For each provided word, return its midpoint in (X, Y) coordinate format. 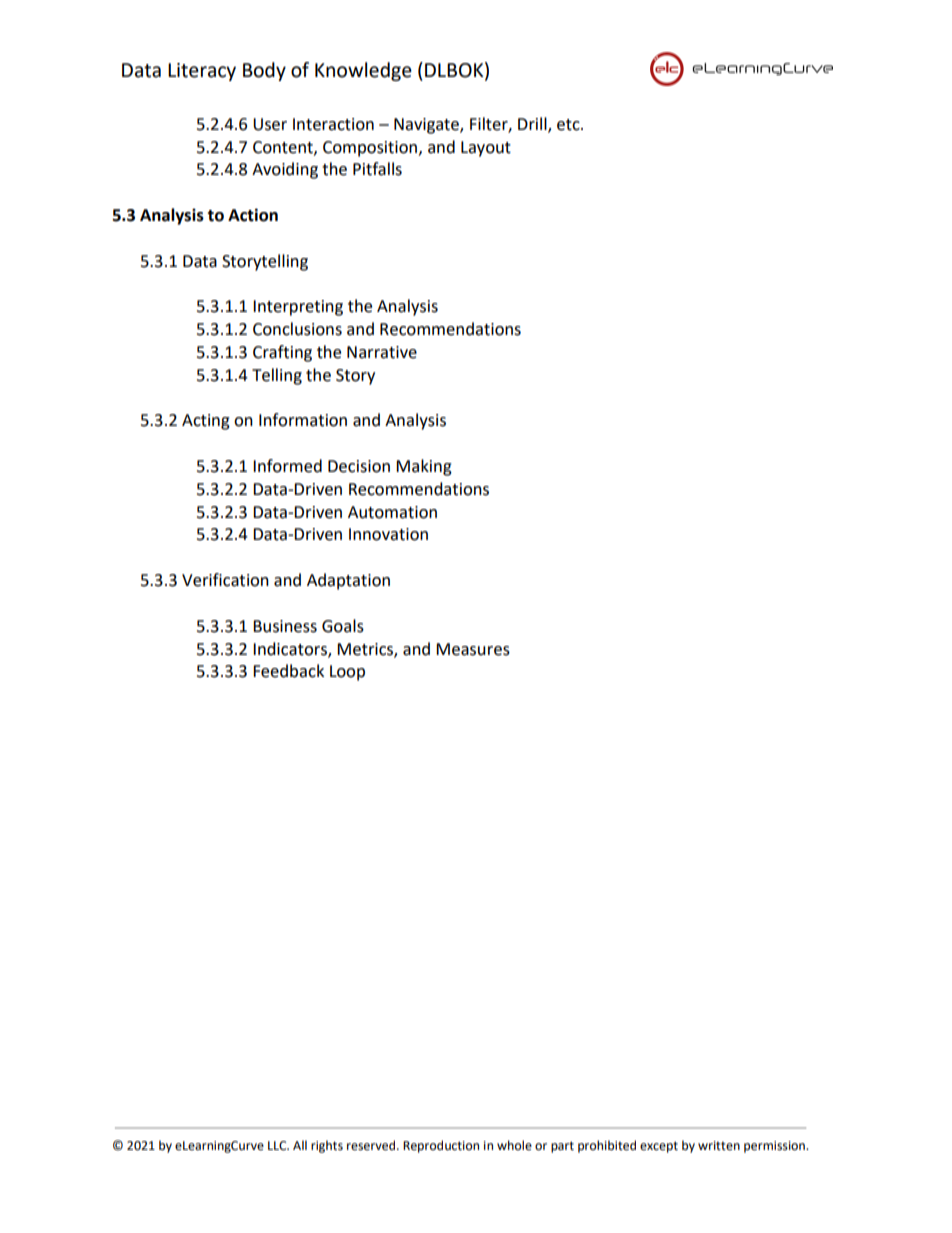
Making (424, 467)
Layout (486, 149)
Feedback (288, 671)
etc (569, 125)
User (270, 124)
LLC (278, 1146)
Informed (287, 466)
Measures (473, 649)
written (719, 1146)
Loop (347, 673)
